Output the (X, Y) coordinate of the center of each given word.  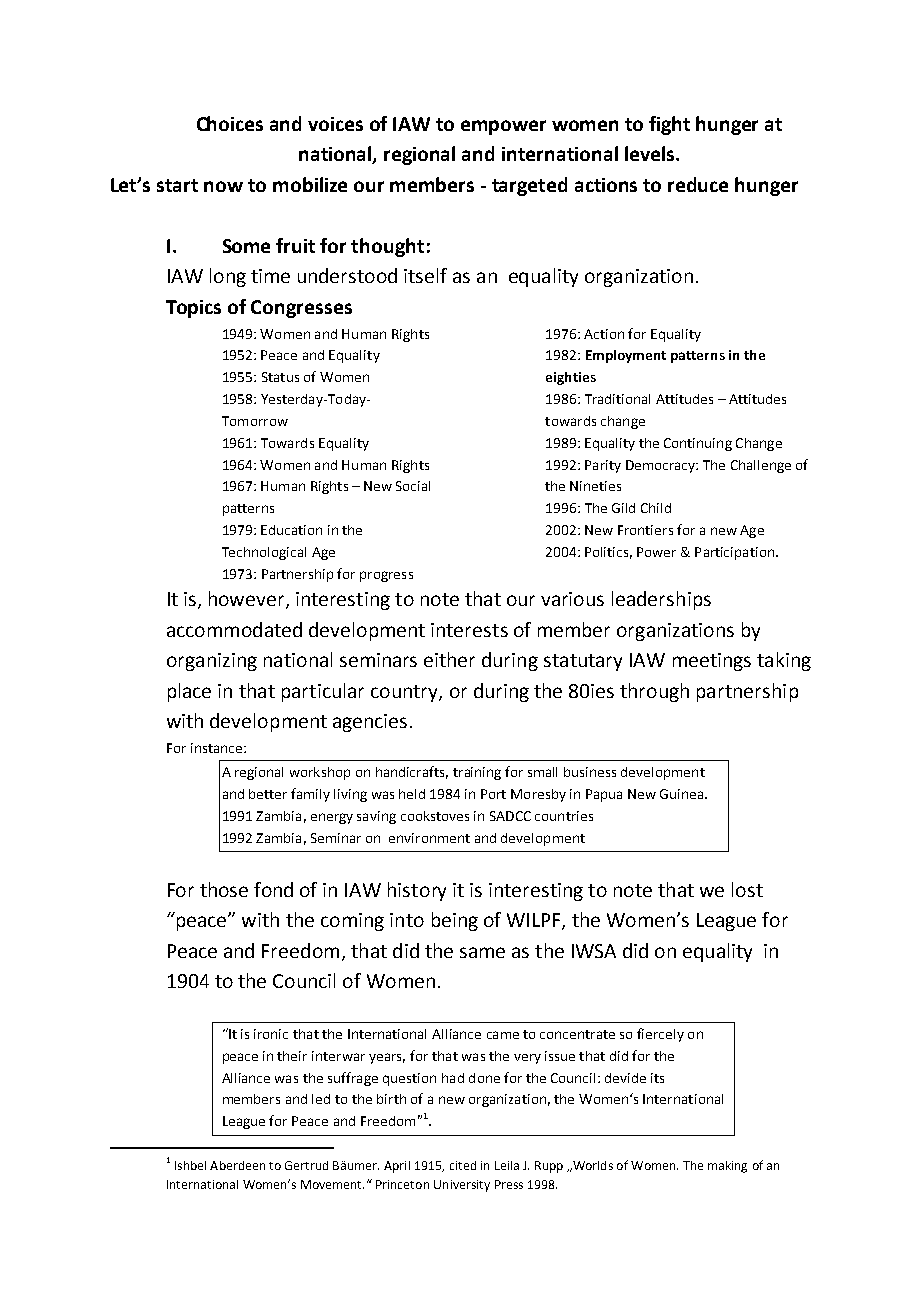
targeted (529, 186)
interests (469, 630)
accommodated (234, 629)
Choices (230, 123)
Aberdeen (237, 1165)
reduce (698, 184)
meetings (712, 662)
